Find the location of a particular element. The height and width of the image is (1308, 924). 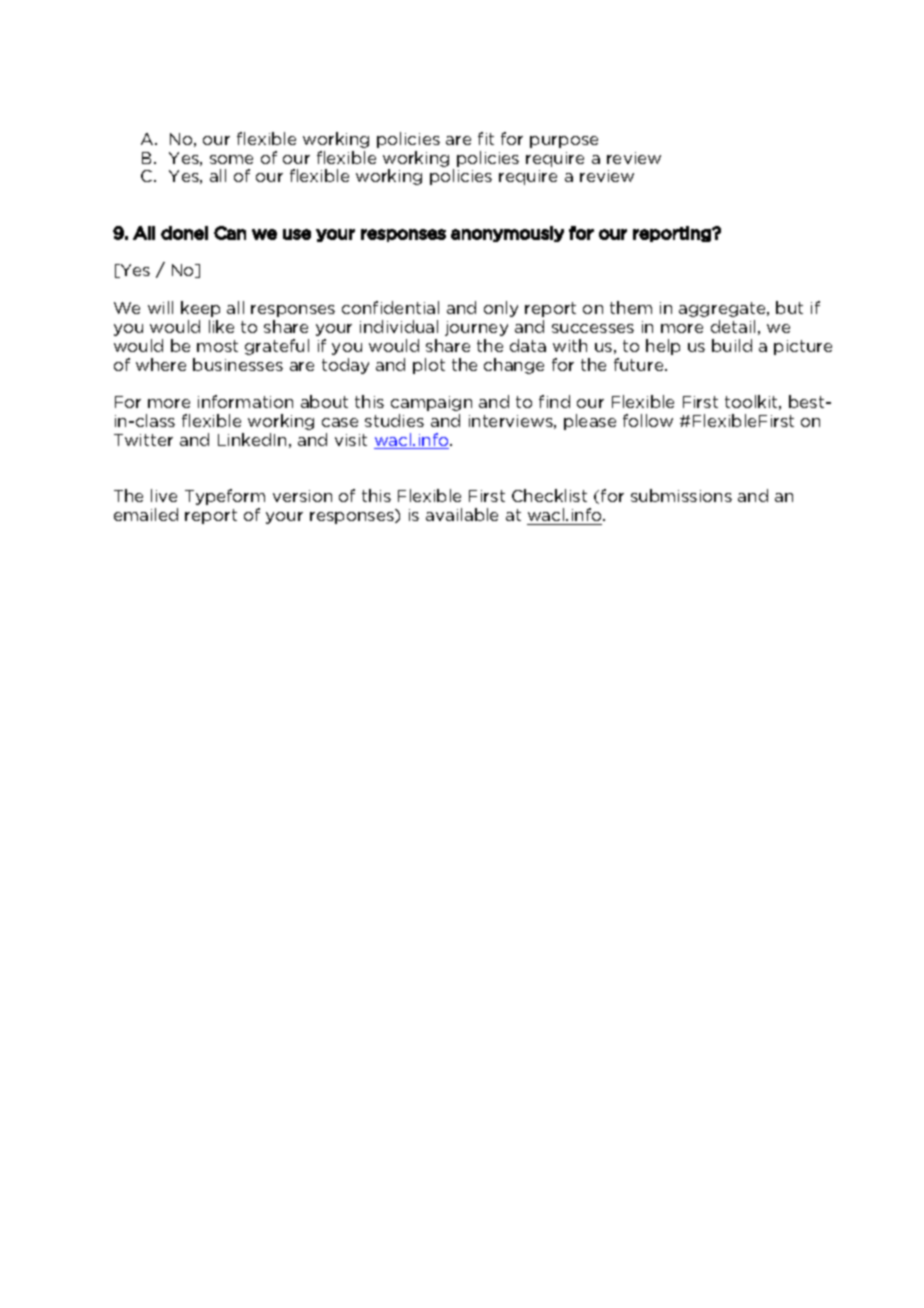

journey is located at coordinates (476, 328).
